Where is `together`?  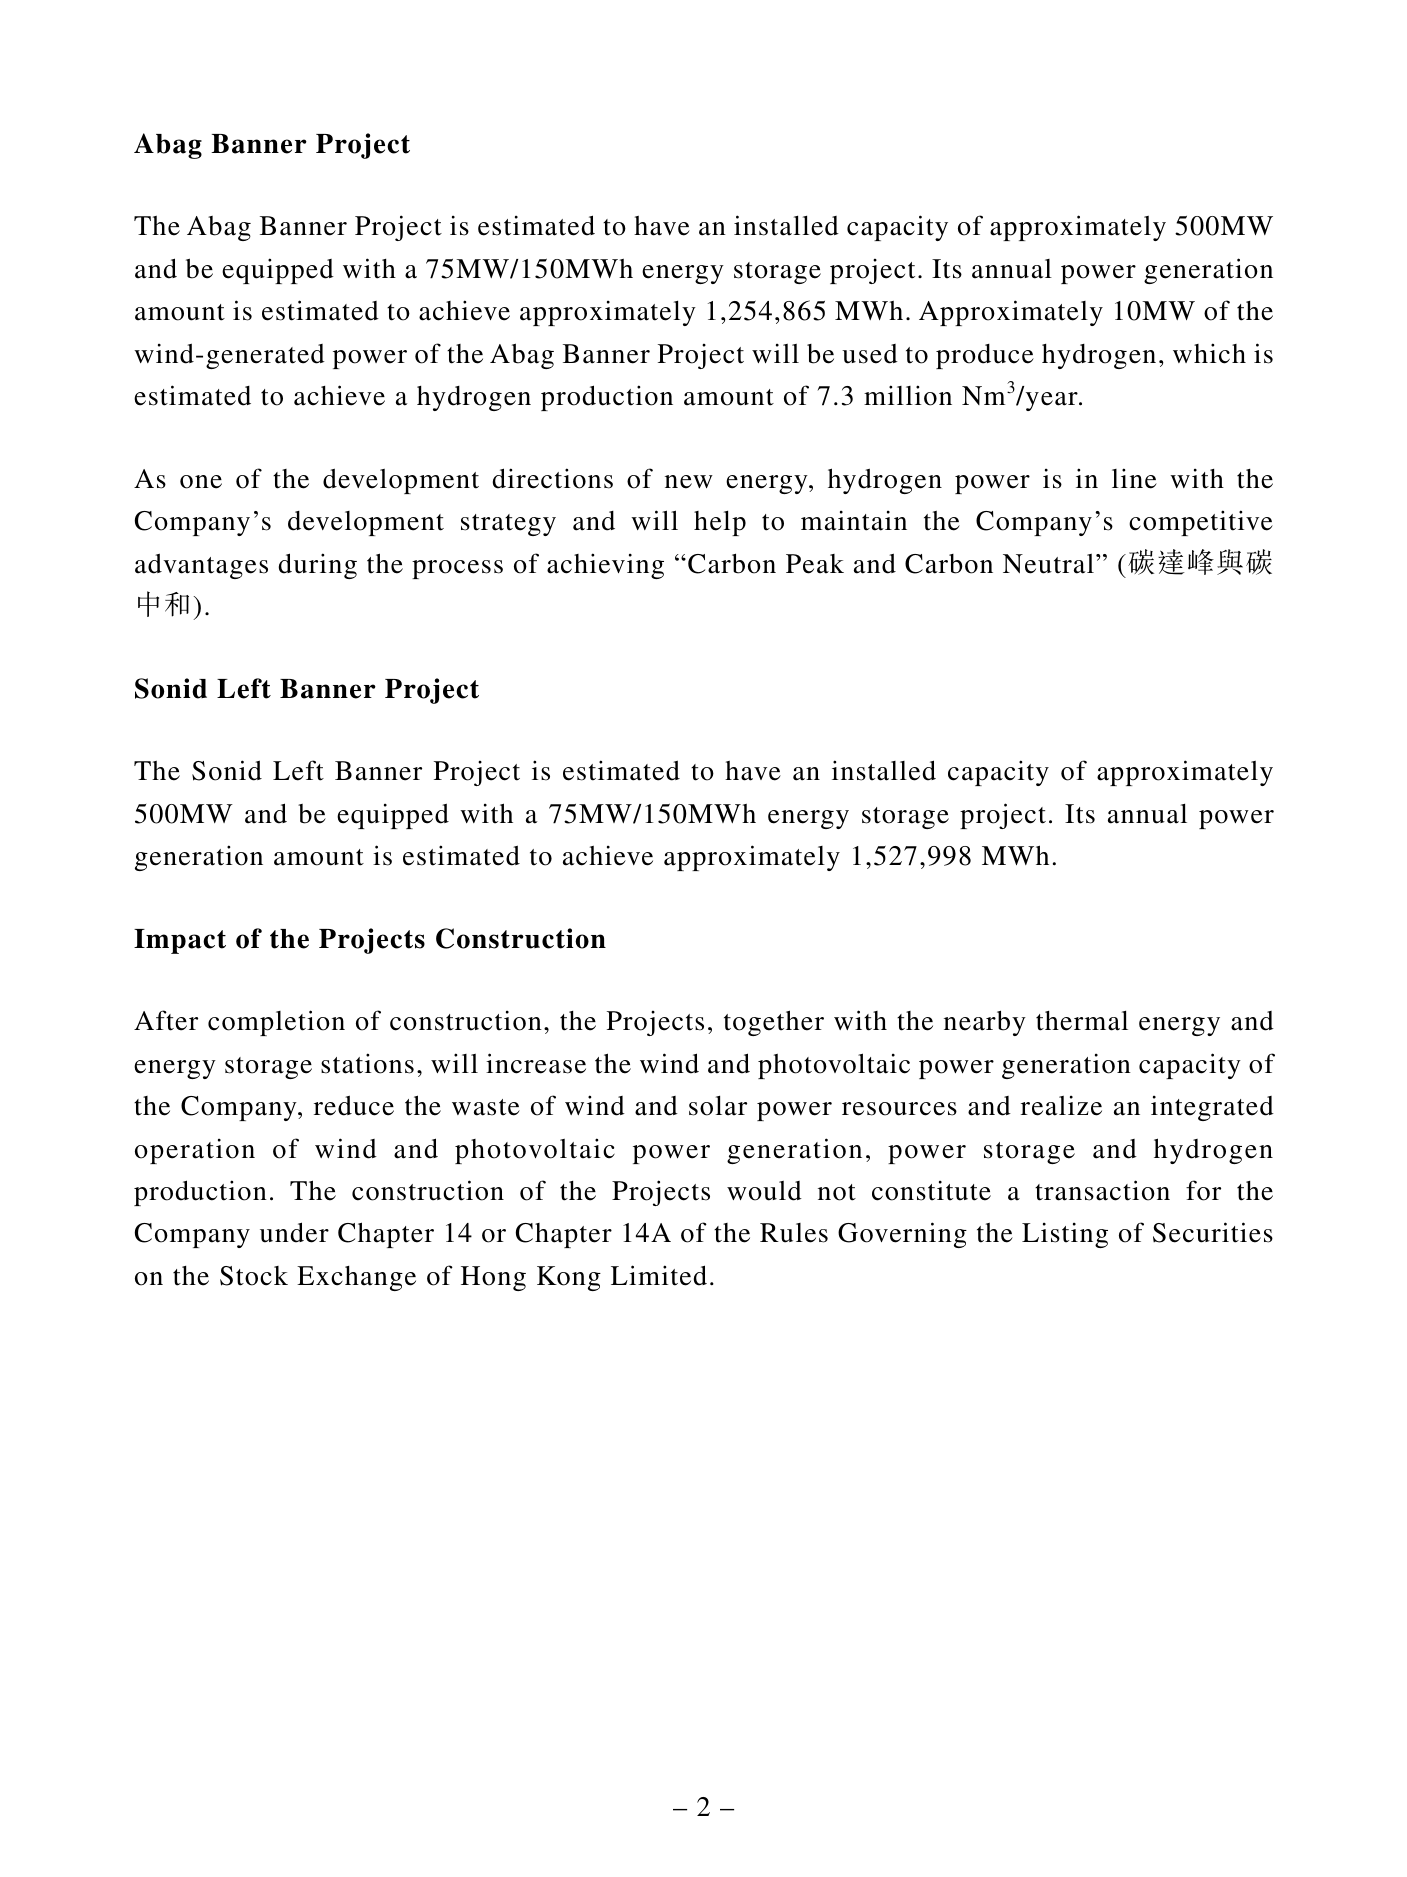
together is located at coordinates (774, 1023).
